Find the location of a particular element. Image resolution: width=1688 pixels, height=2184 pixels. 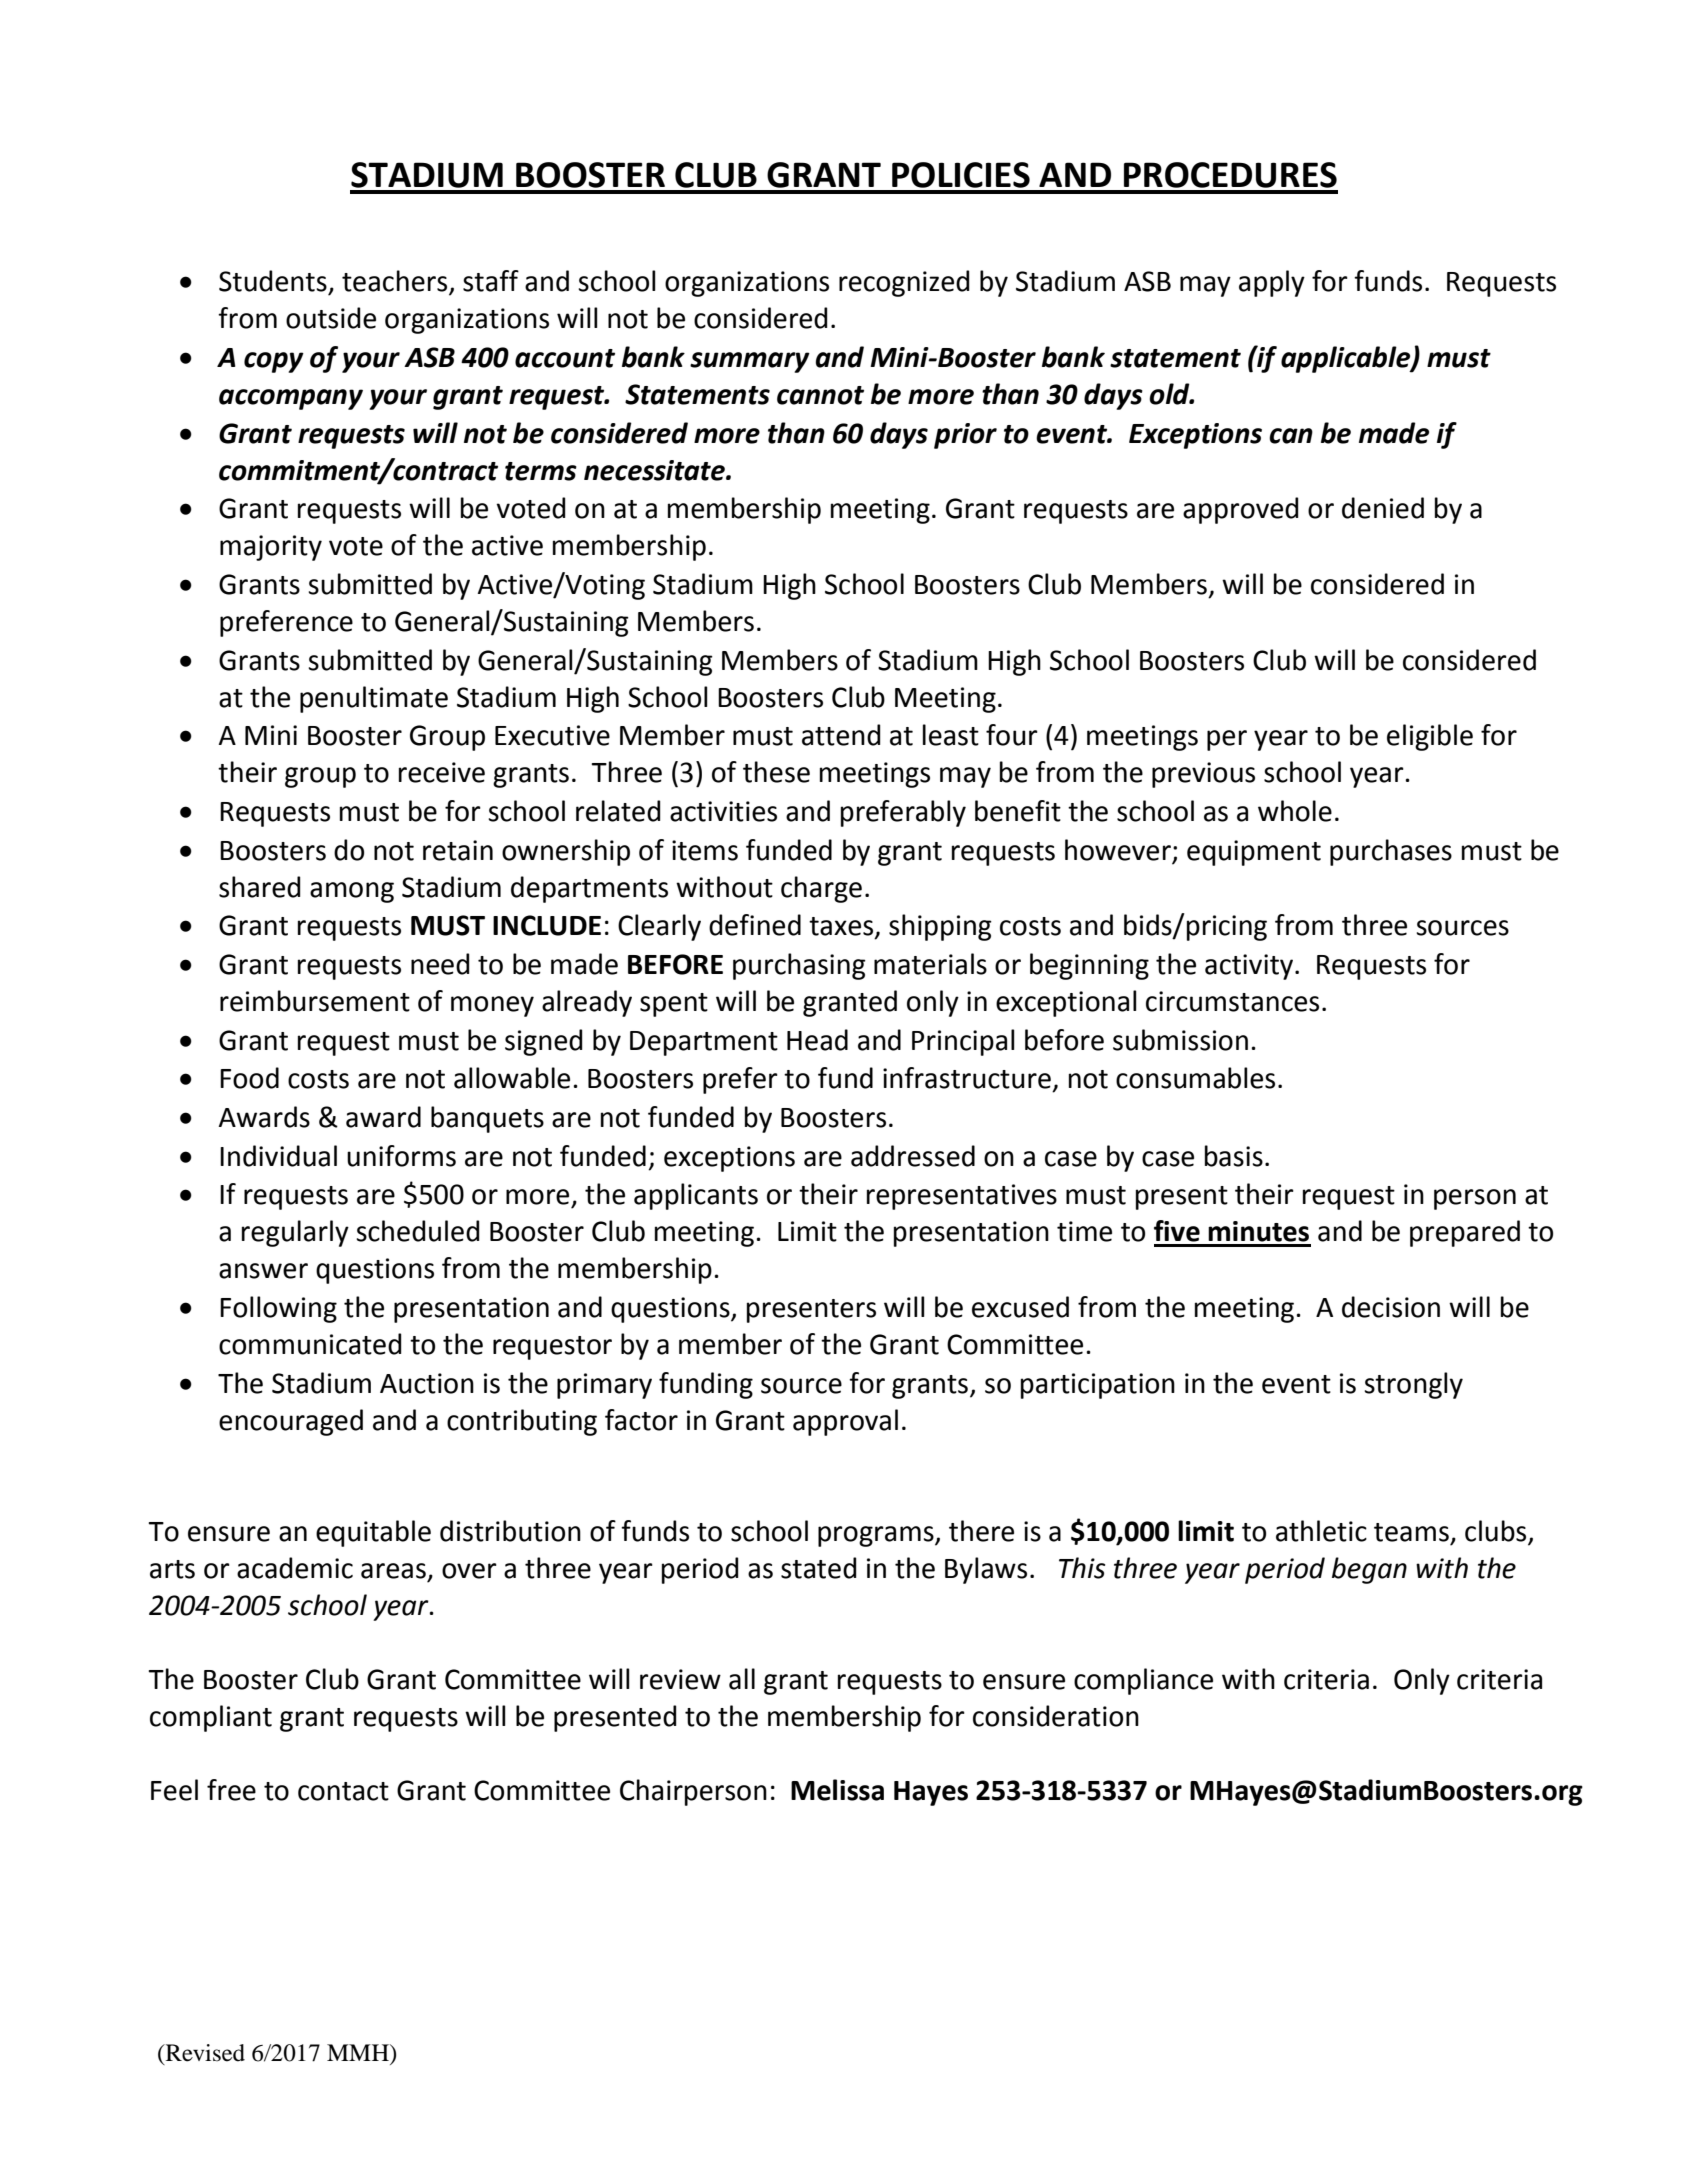

Melissa is located at coordinates (837, 1790).
